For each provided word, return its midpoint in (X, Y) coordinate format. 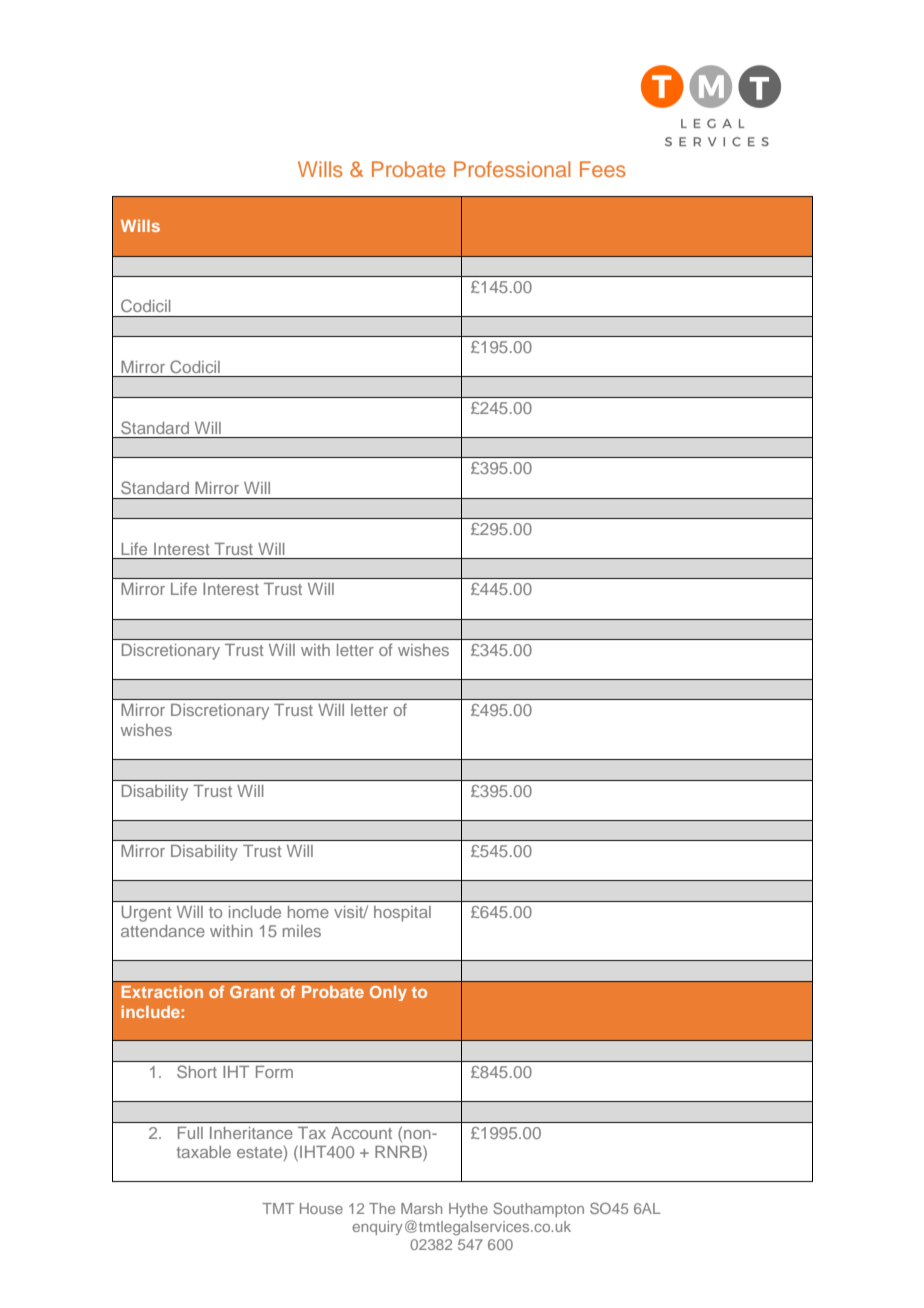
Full (190, 1133)
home (308, 912)
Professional (512, 169)
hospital (402, 914)
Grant (252, 992)
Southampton (538, 1209)
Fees (603, 169)
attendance (163, 931)
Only (388, 993)
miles (302, 931)
